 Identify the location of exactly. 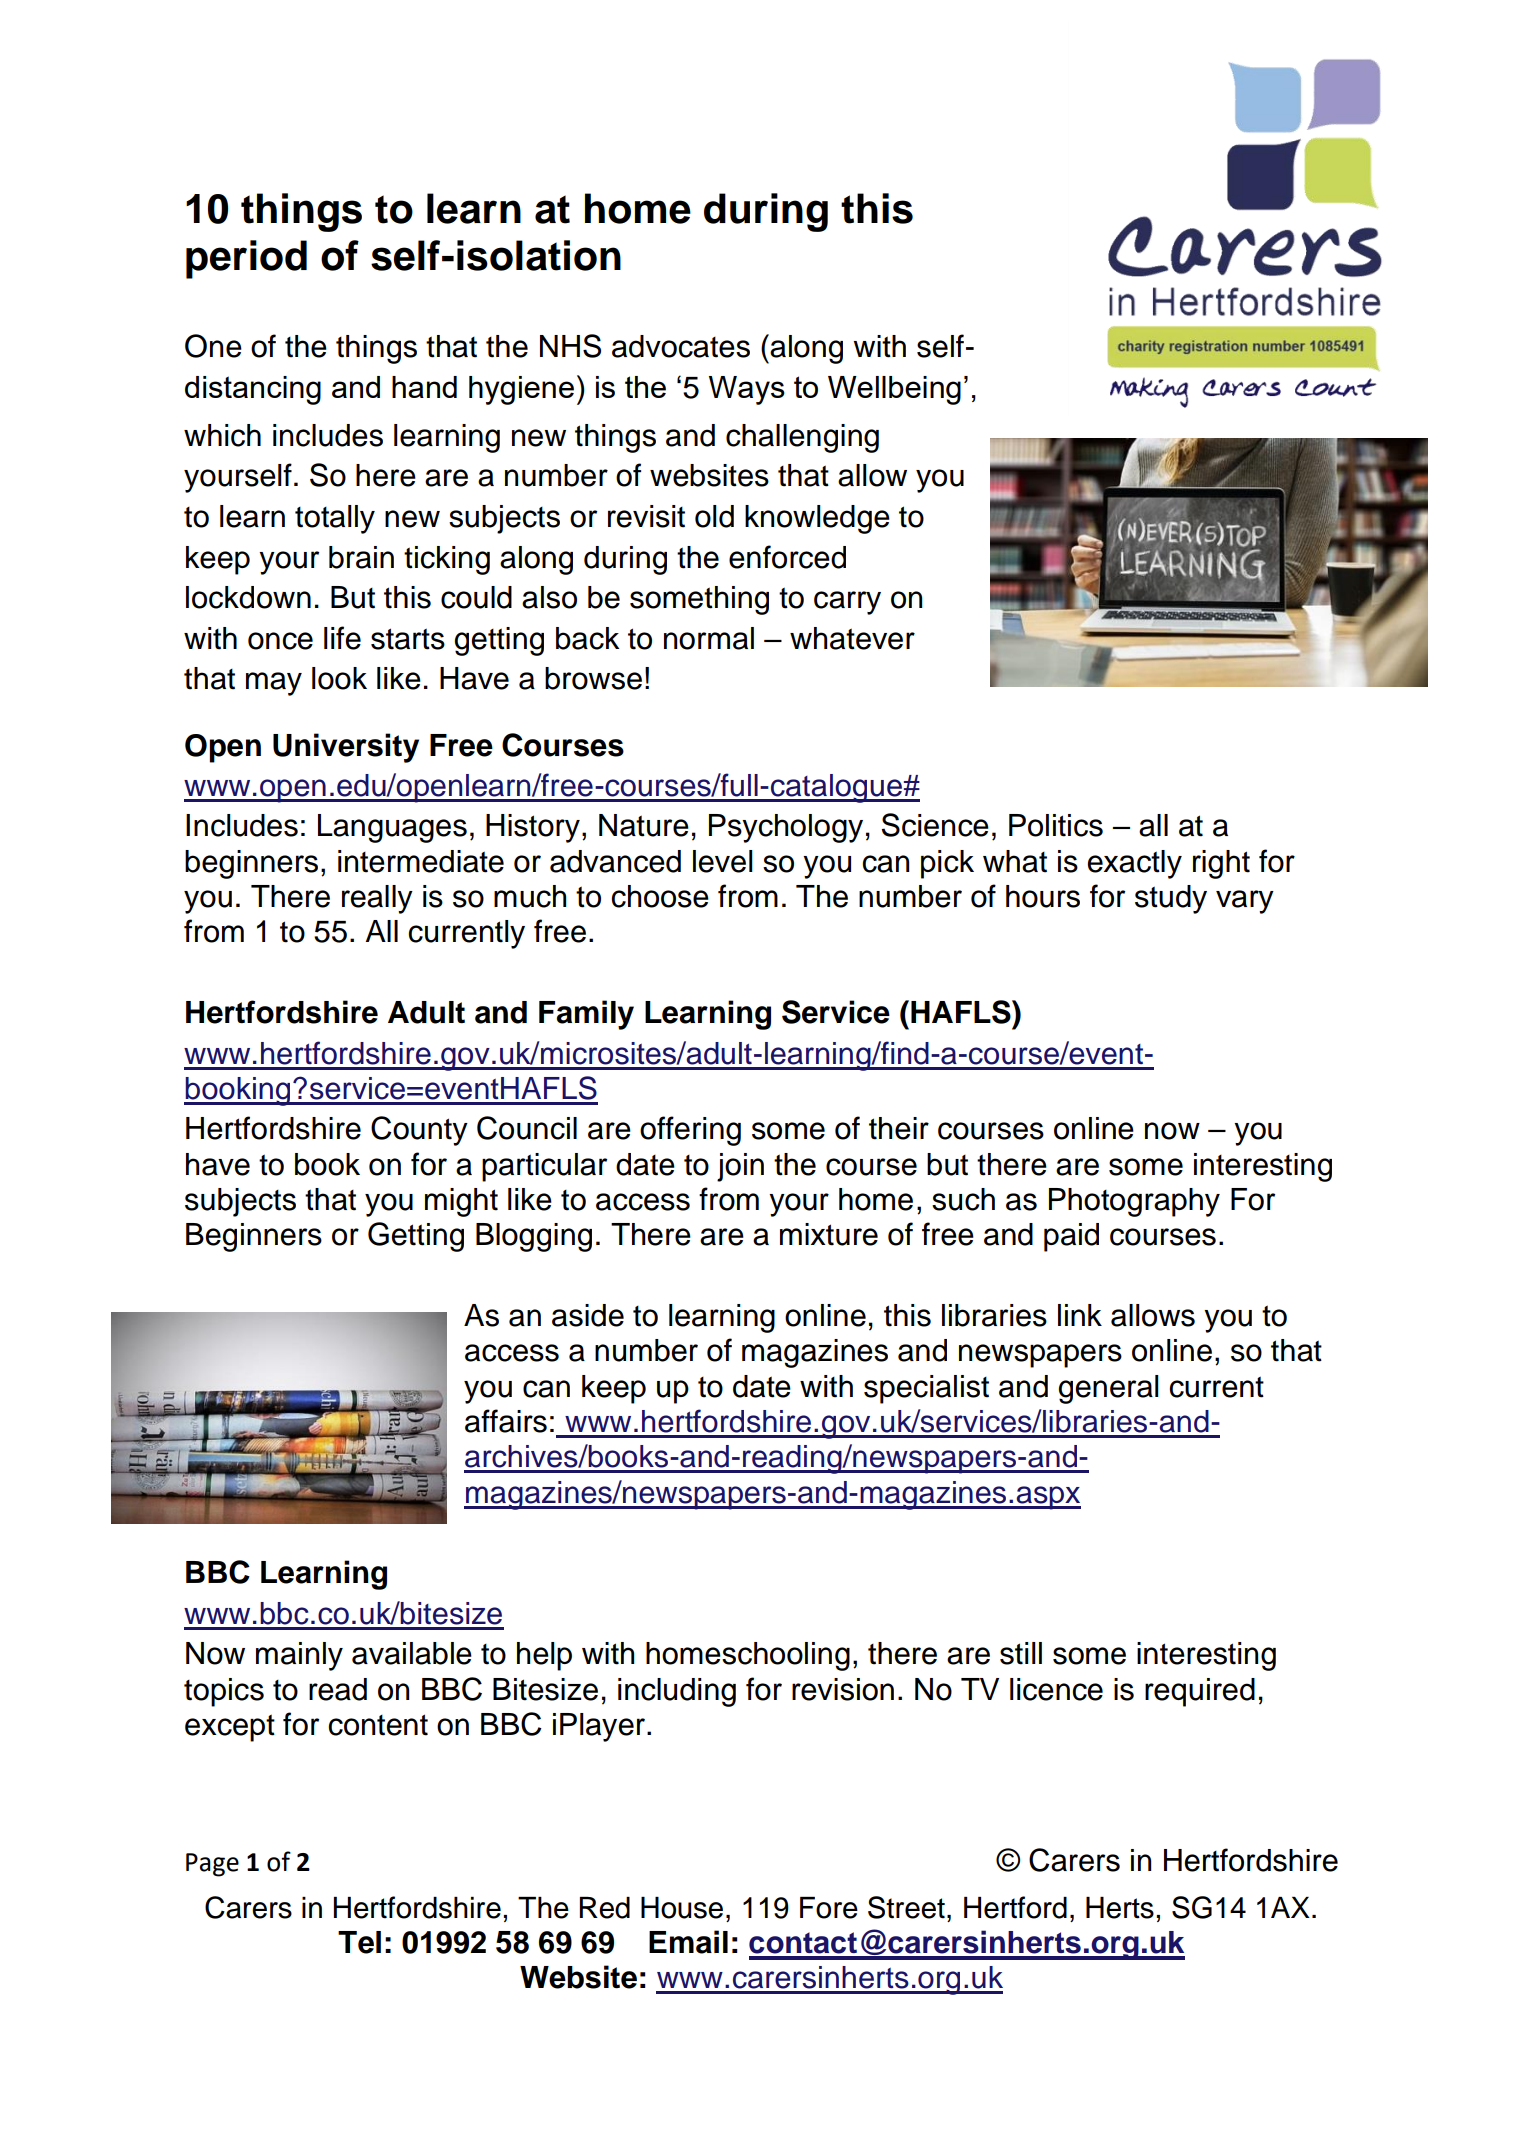
(1134, 864).
